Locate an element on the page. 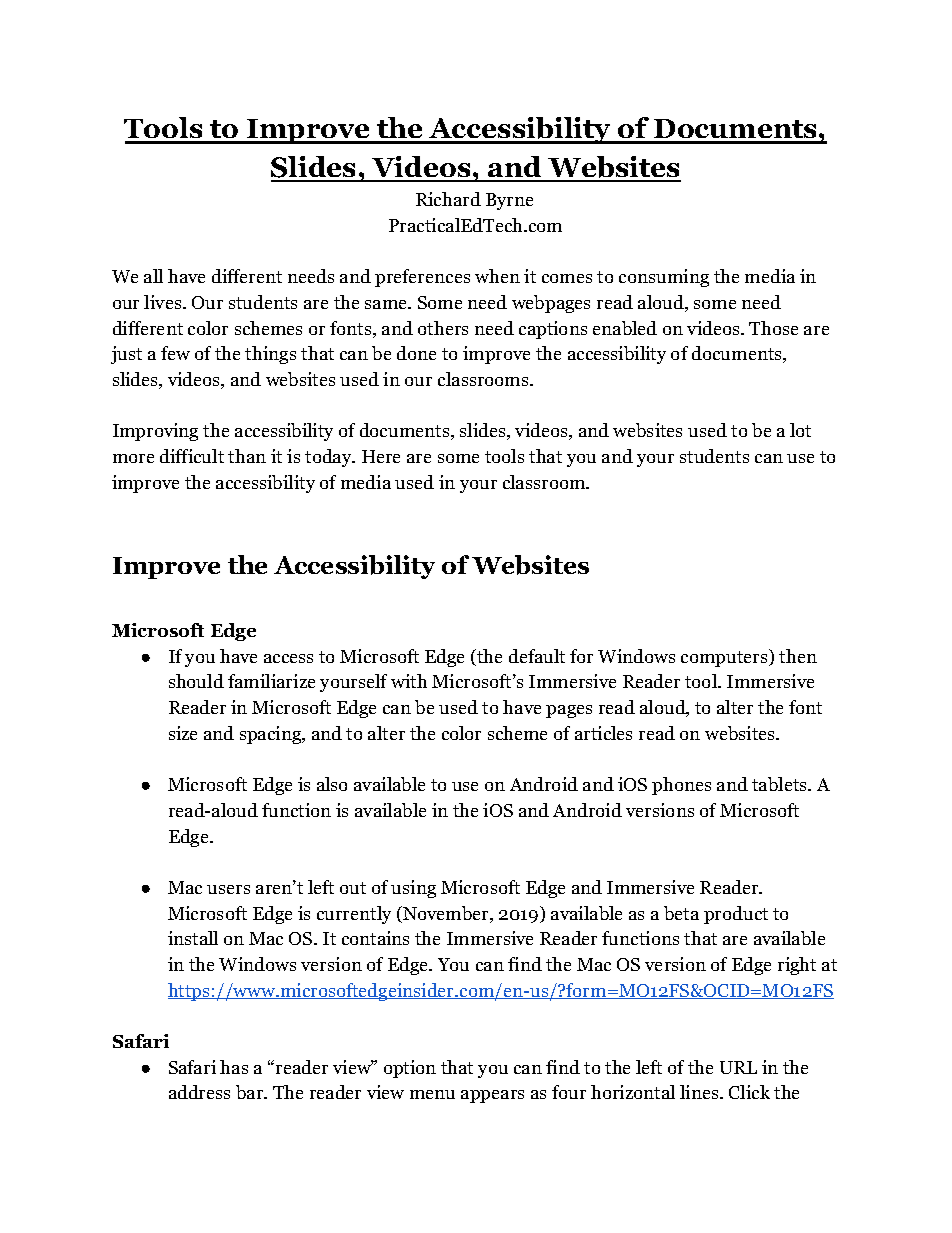  lot is located at coordinates (800, 430).
